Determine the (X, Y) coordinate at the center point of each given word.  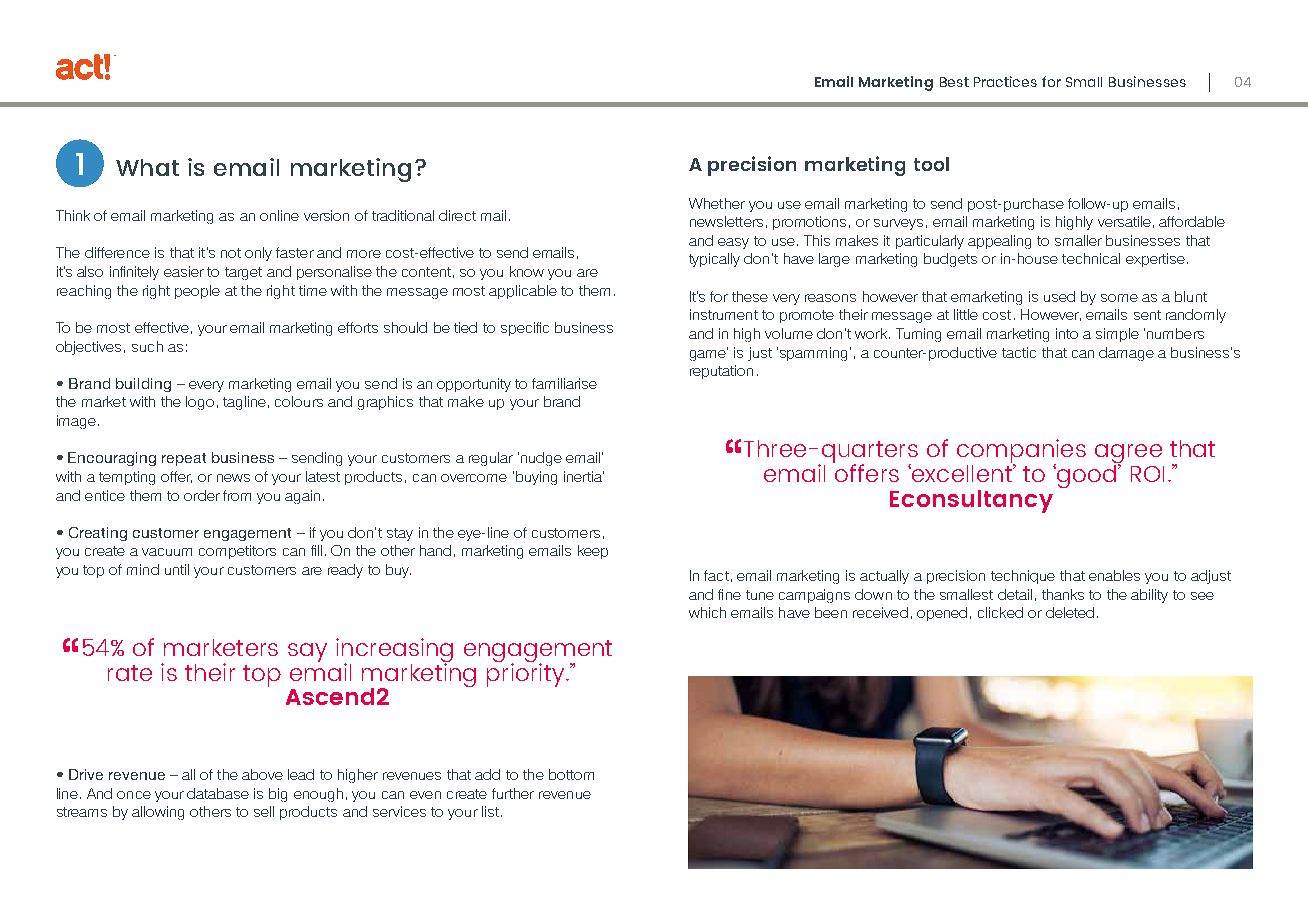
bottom (571, 774)
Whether (717, 203)
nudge (541, 459)
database (218, 793)
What (147, 167)
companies (1021, 452)
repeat (184, 459)
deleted (1070, 612)
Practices (1005, 81)
